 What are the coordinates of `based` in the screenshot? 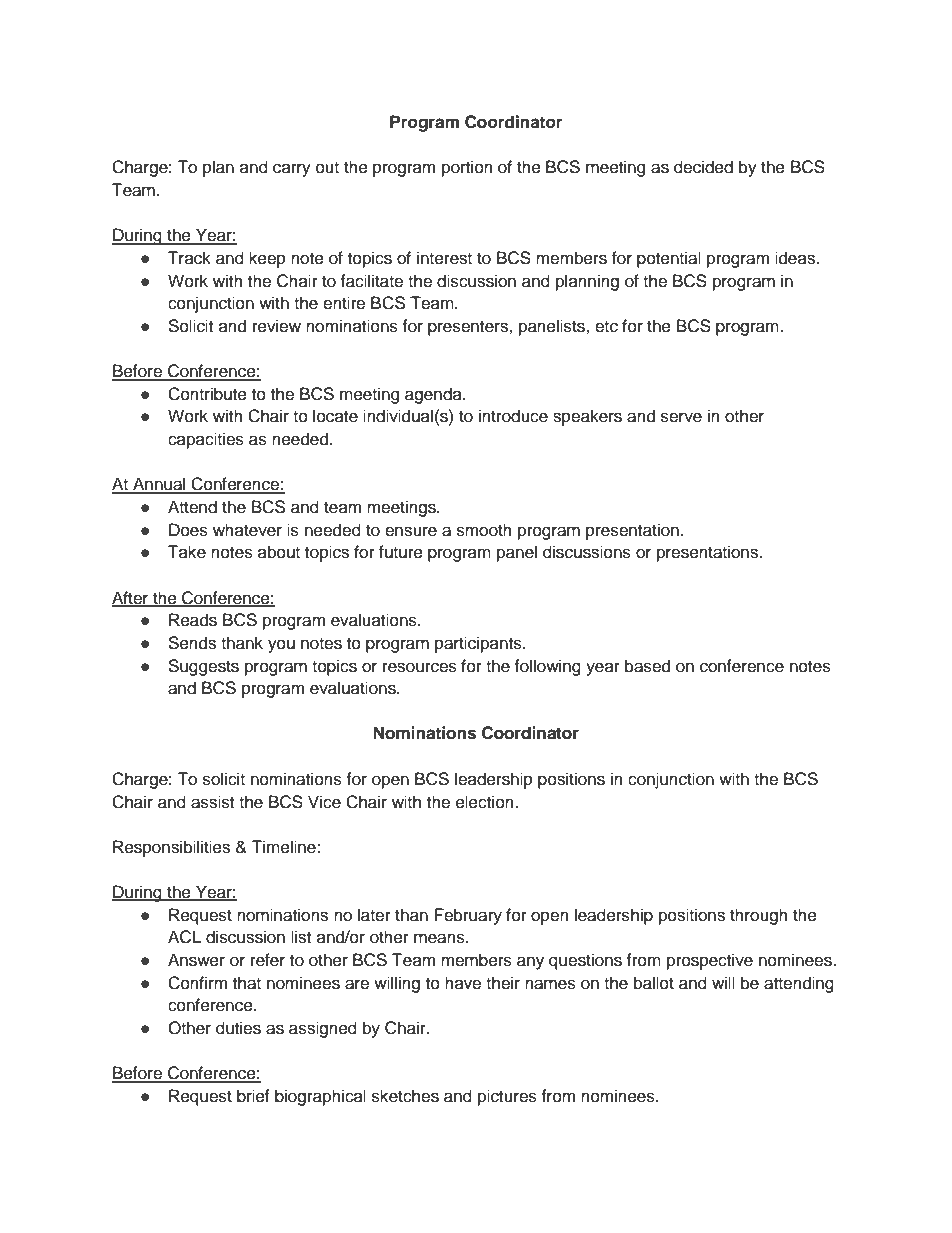 It's located at (647, 666).
